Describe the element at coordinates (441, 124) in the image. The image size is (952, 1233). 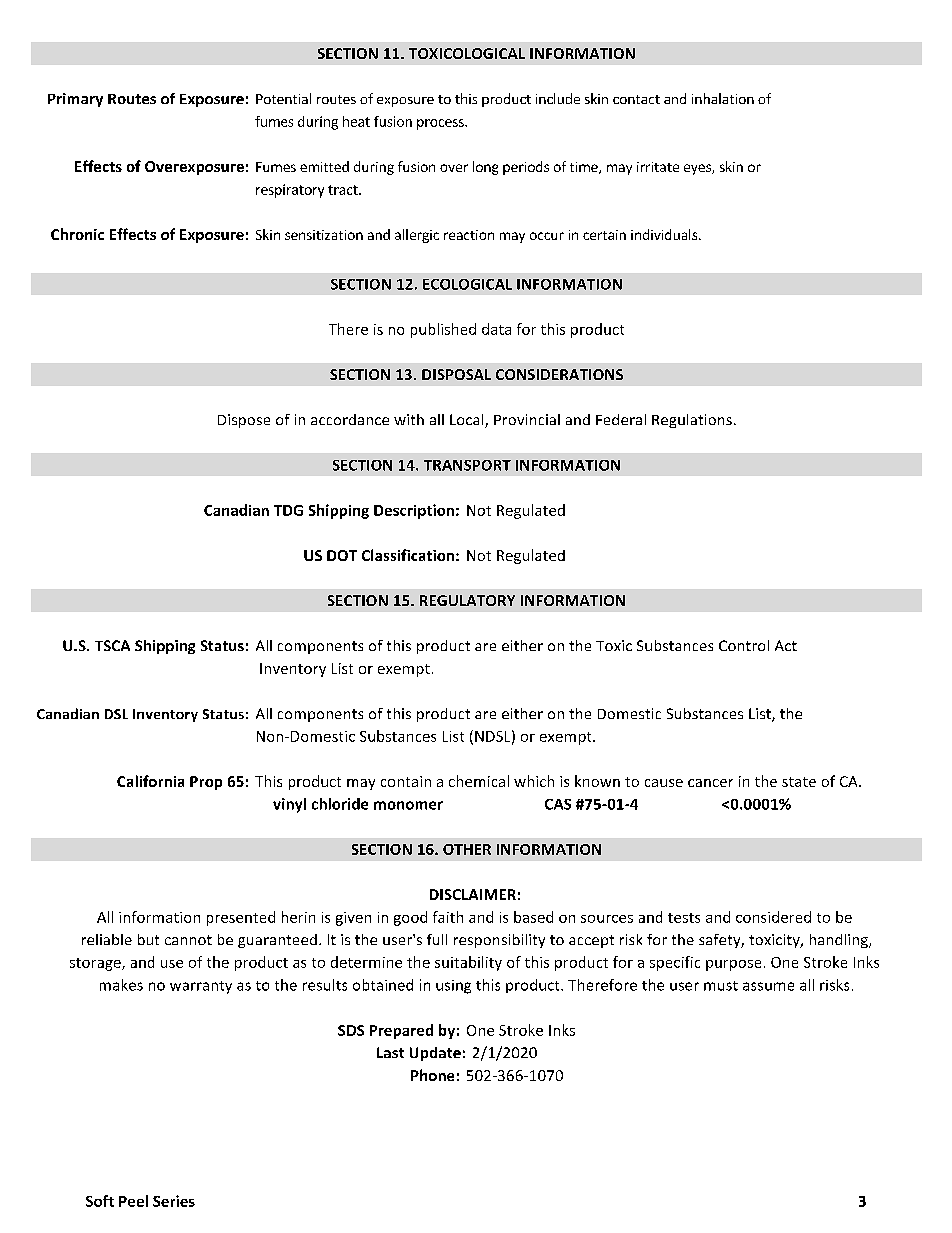
I see `process` at that location.
